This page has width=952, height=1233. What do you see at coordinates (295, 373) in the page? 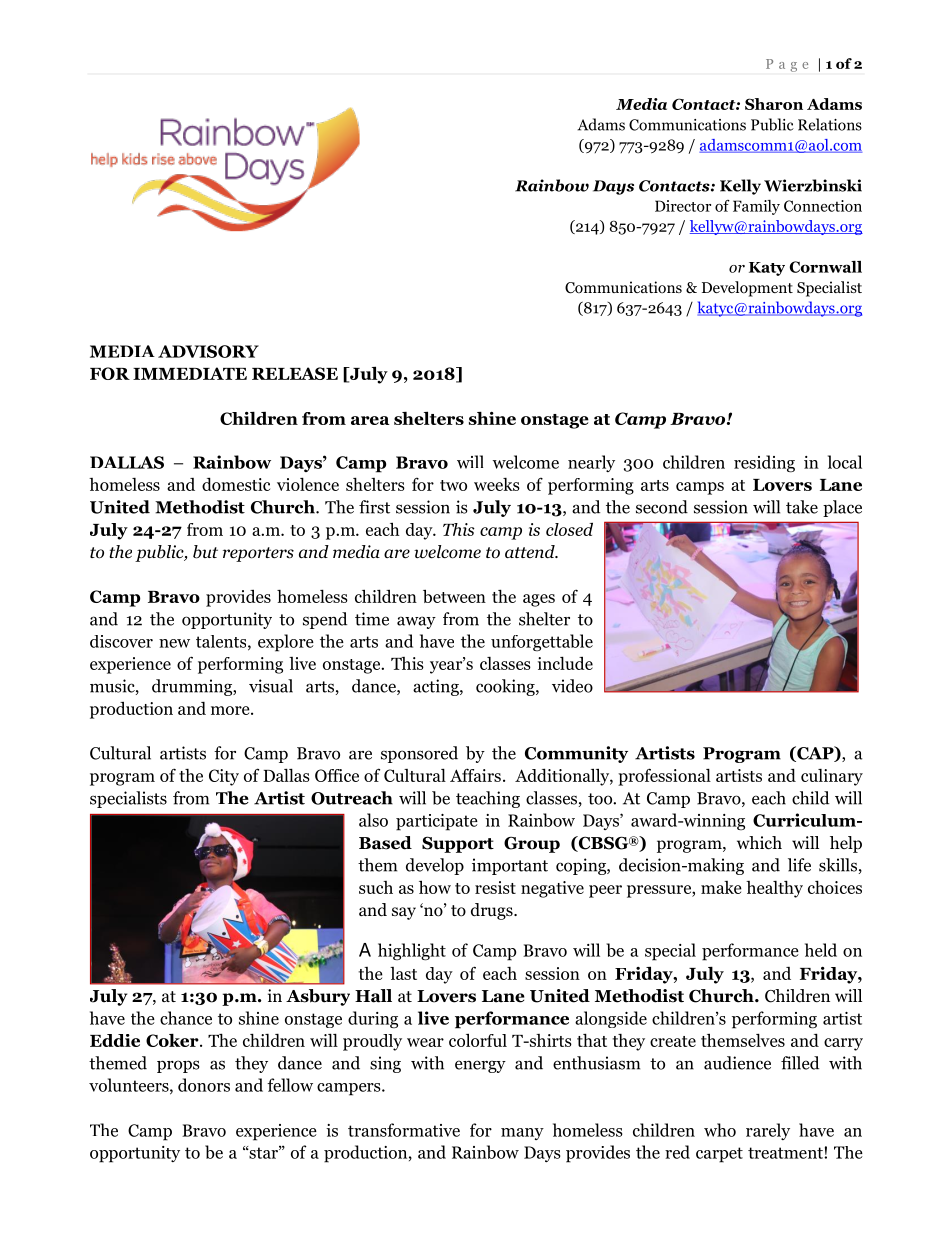
I see `RELEASE` at bounding box center [295, 373].
